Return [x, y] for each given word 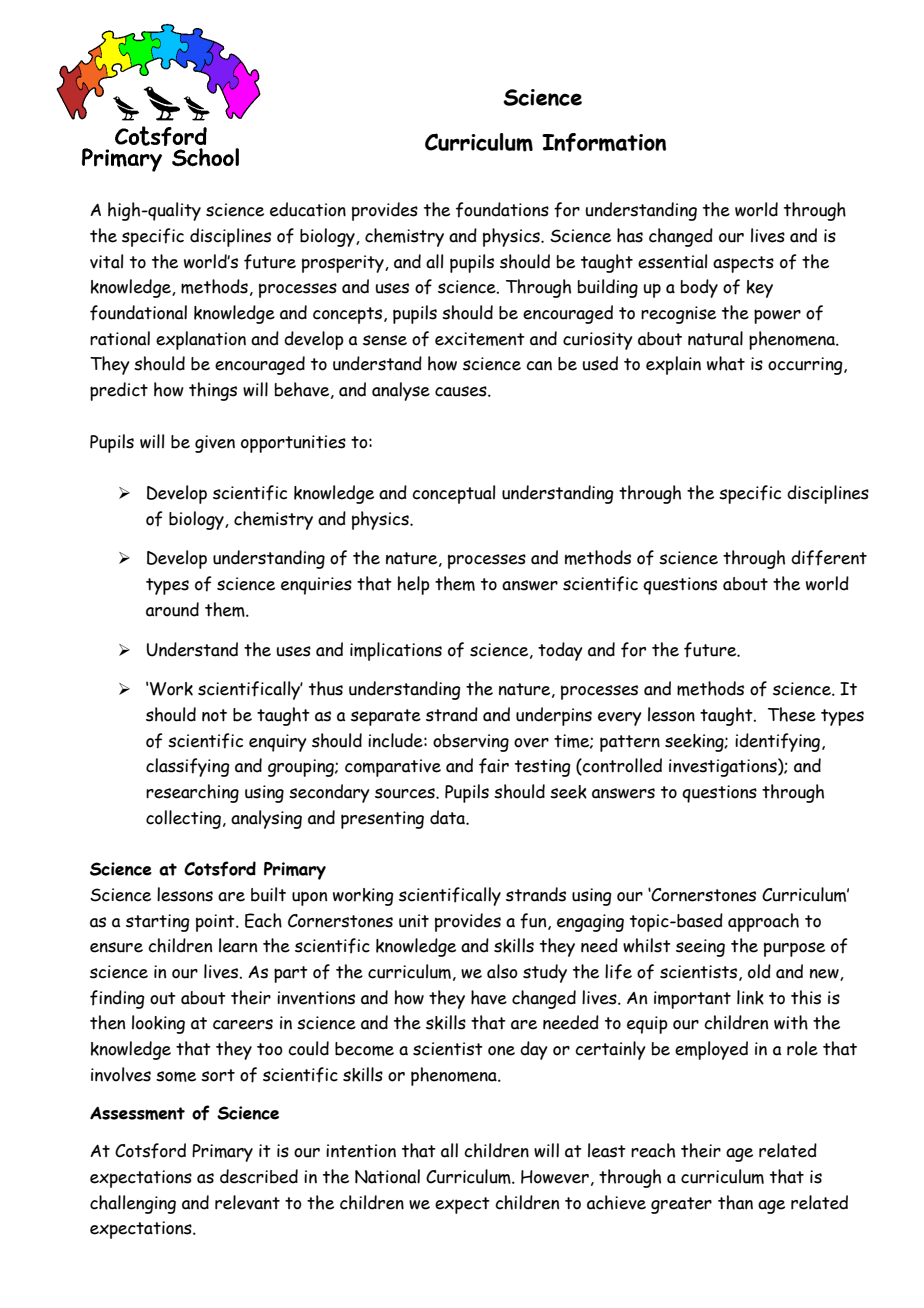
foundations [502, 210]
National [387, 1176]
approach [763, 922]
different [829, 558]
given [215, 444]
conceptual [453, 494]
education [308, 209]
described [259, 1176]
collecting [183, 819]
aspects [743, 264]
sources [406, 793]
